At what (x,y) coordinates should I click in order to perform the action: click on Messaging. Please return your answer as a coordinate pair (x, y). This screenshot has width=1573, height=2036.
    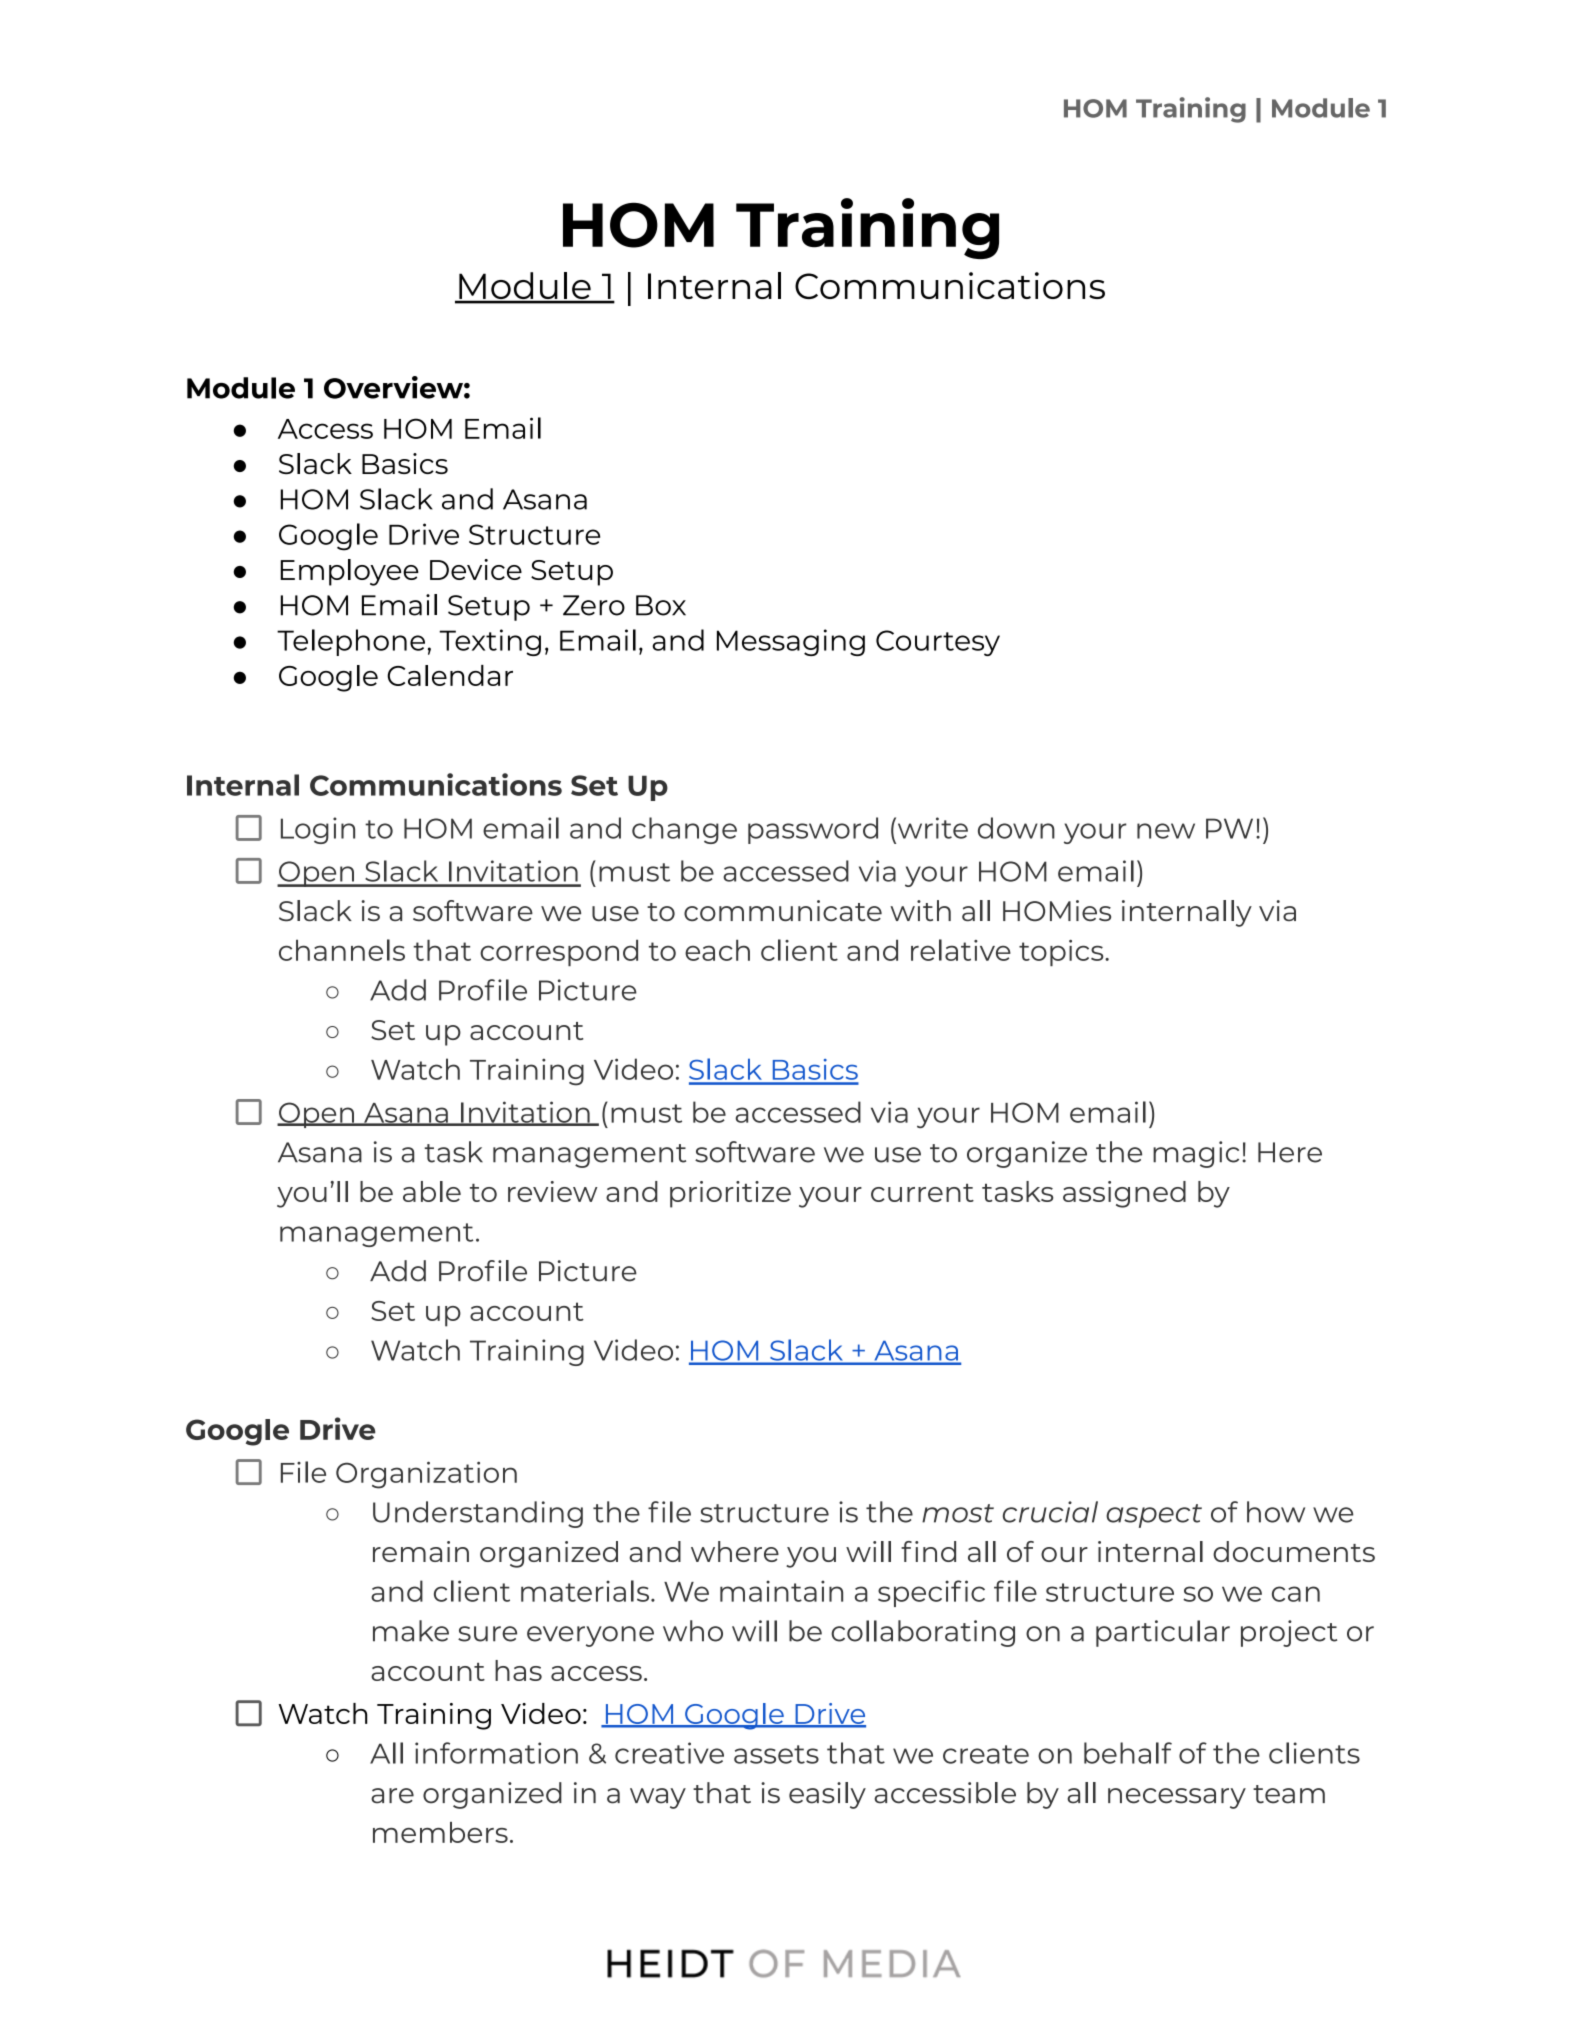
    Looking at the image, I should click on (791, 642).
